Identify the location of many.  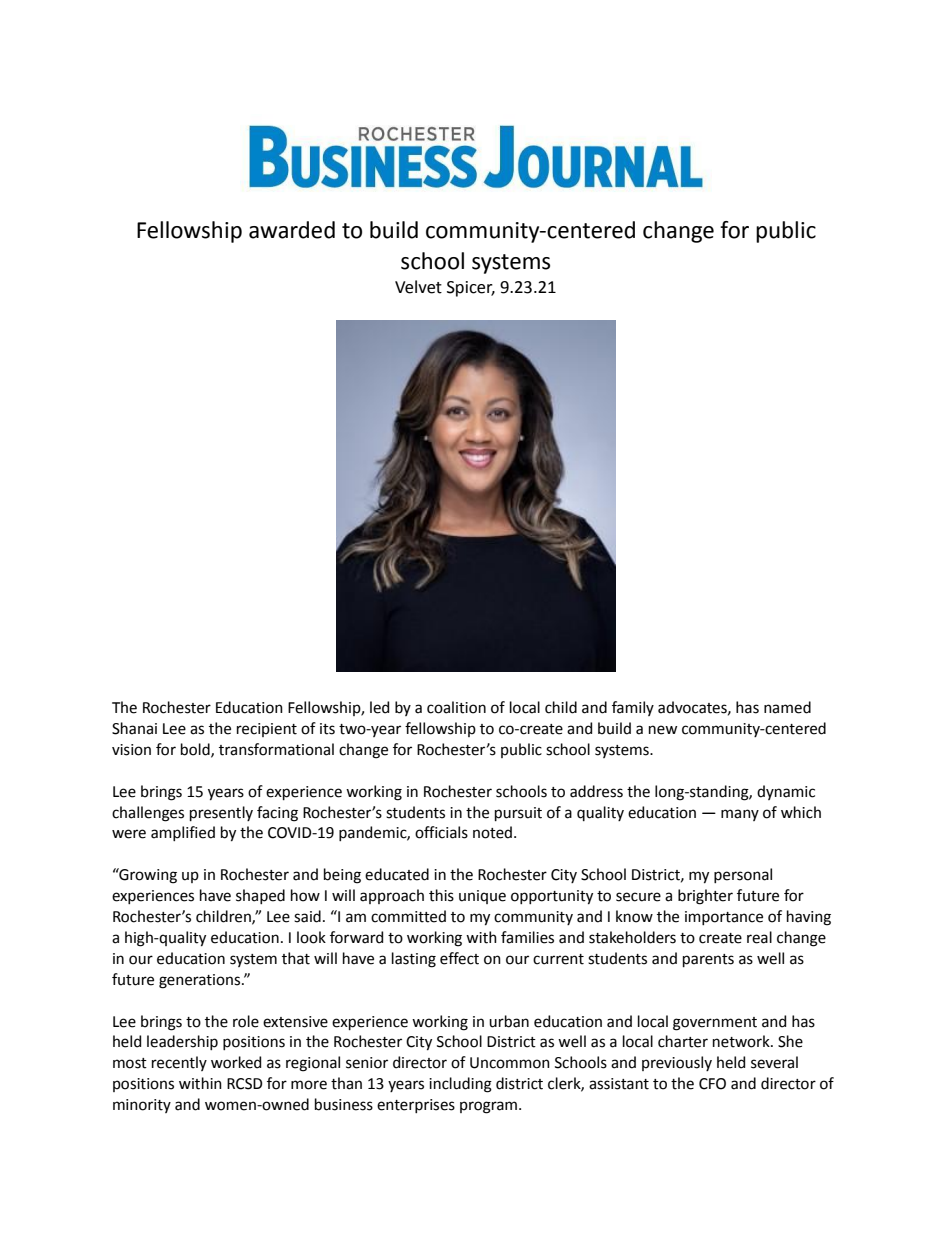
(740, 815).
